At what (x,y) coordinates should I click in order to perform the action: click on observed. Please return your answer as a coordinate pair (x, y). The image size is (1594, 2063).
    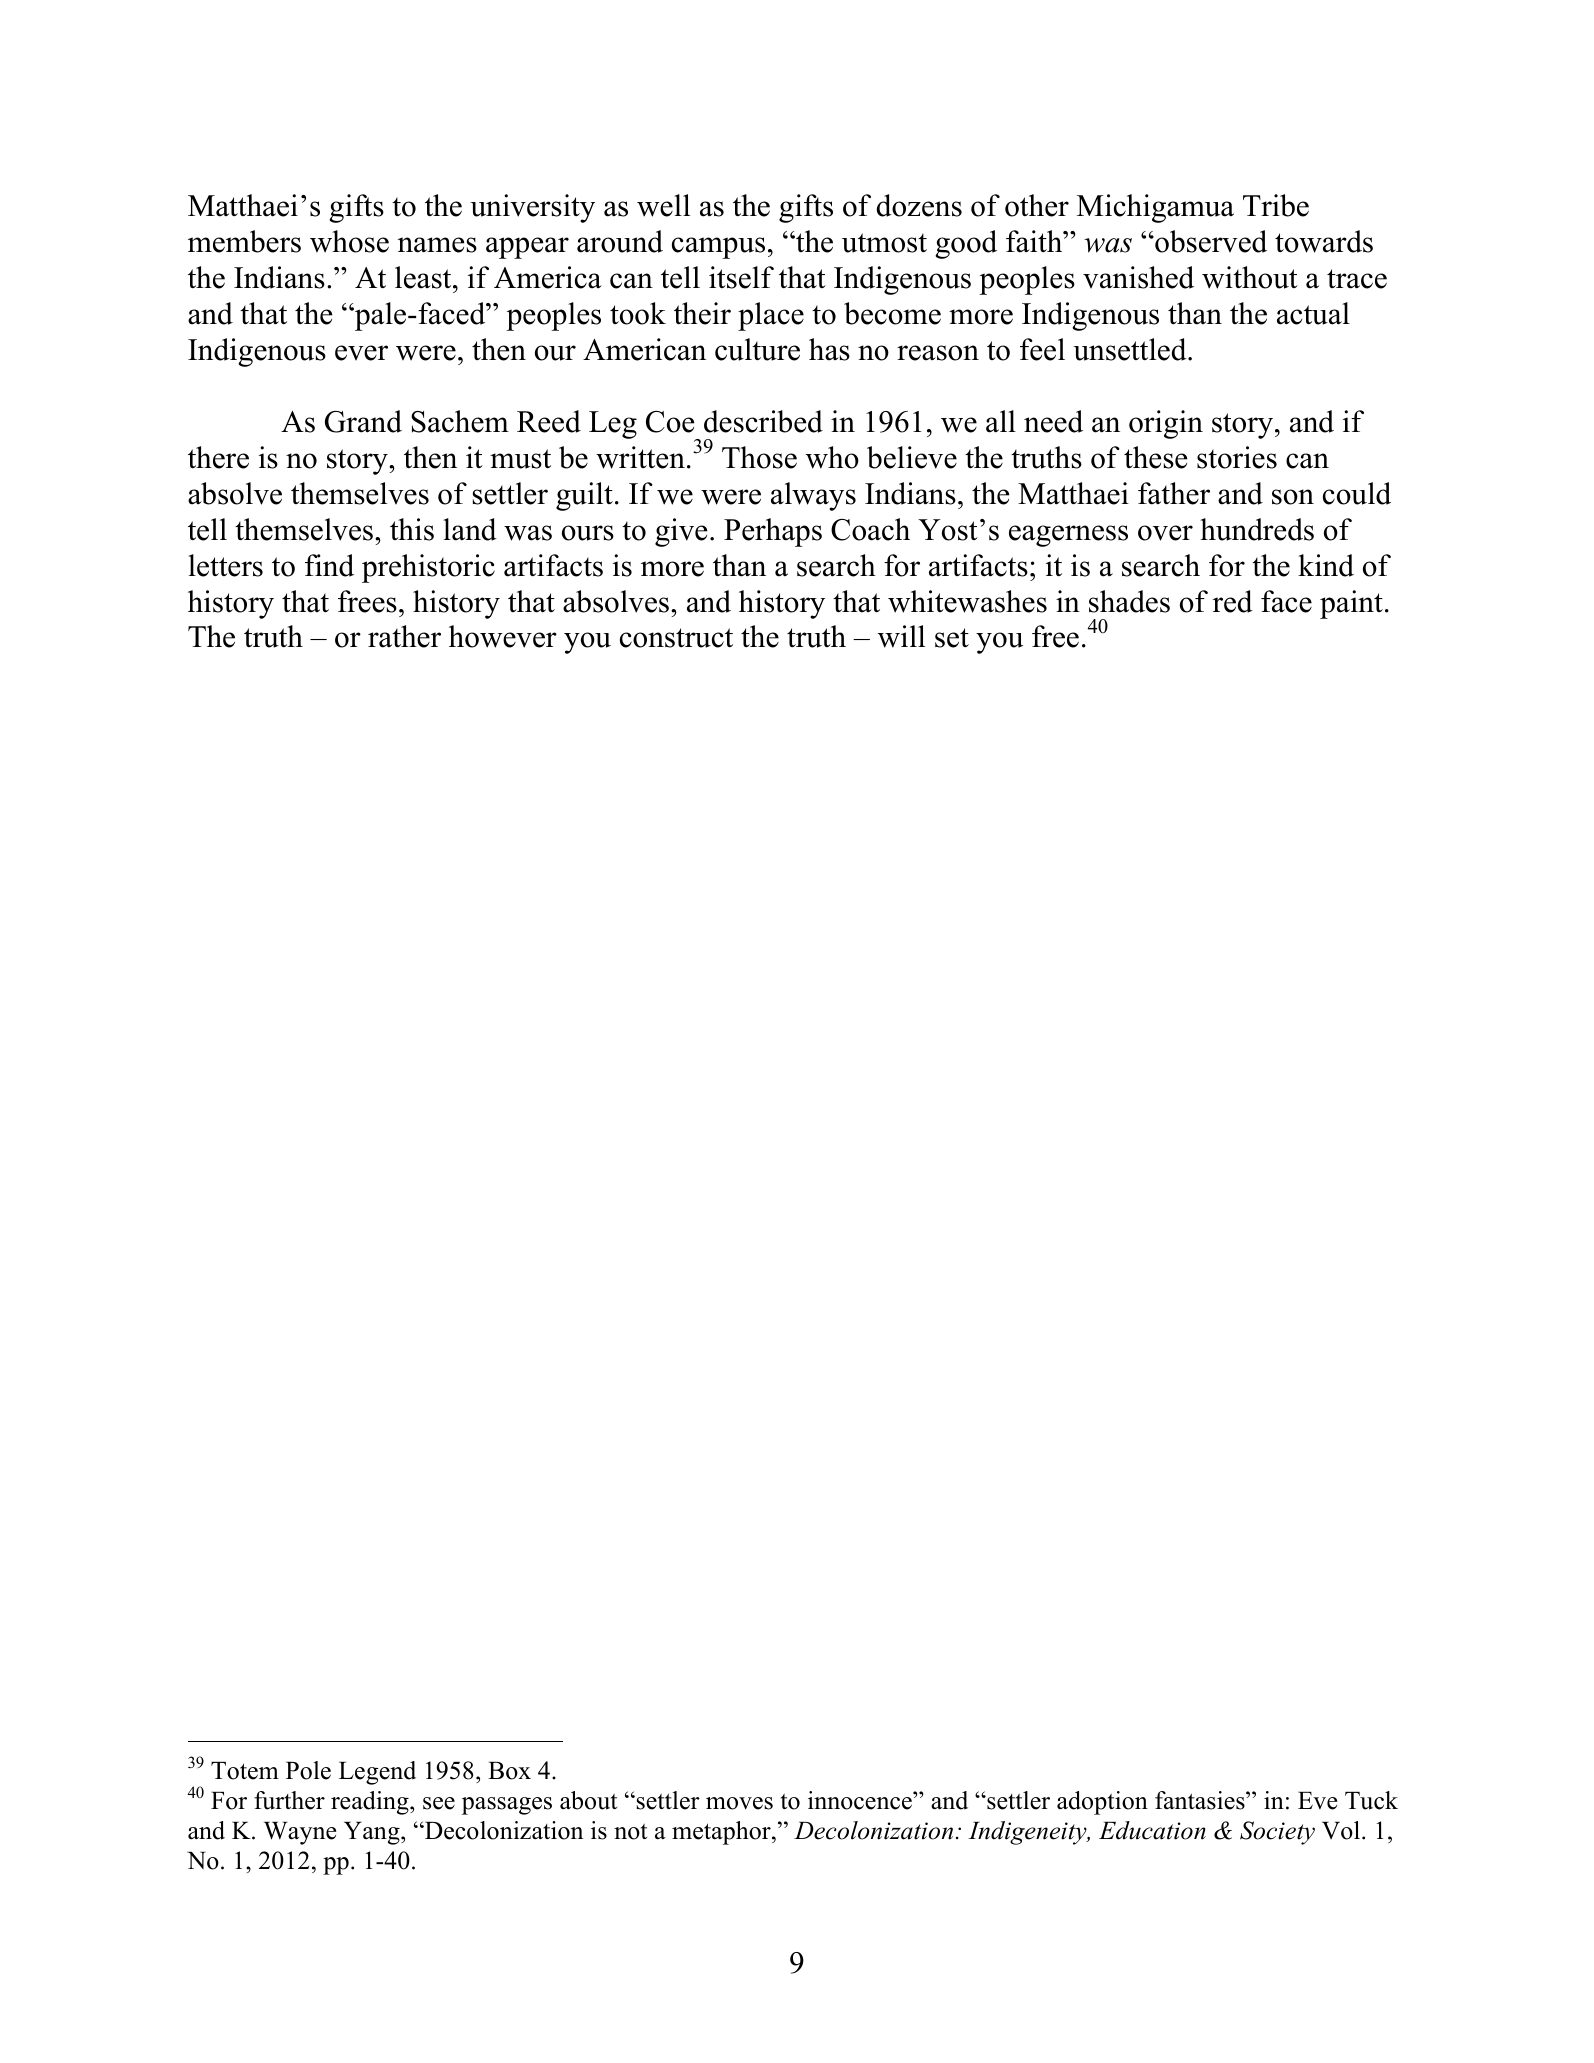
    Looking at the image, I should click on (1210, 241).
